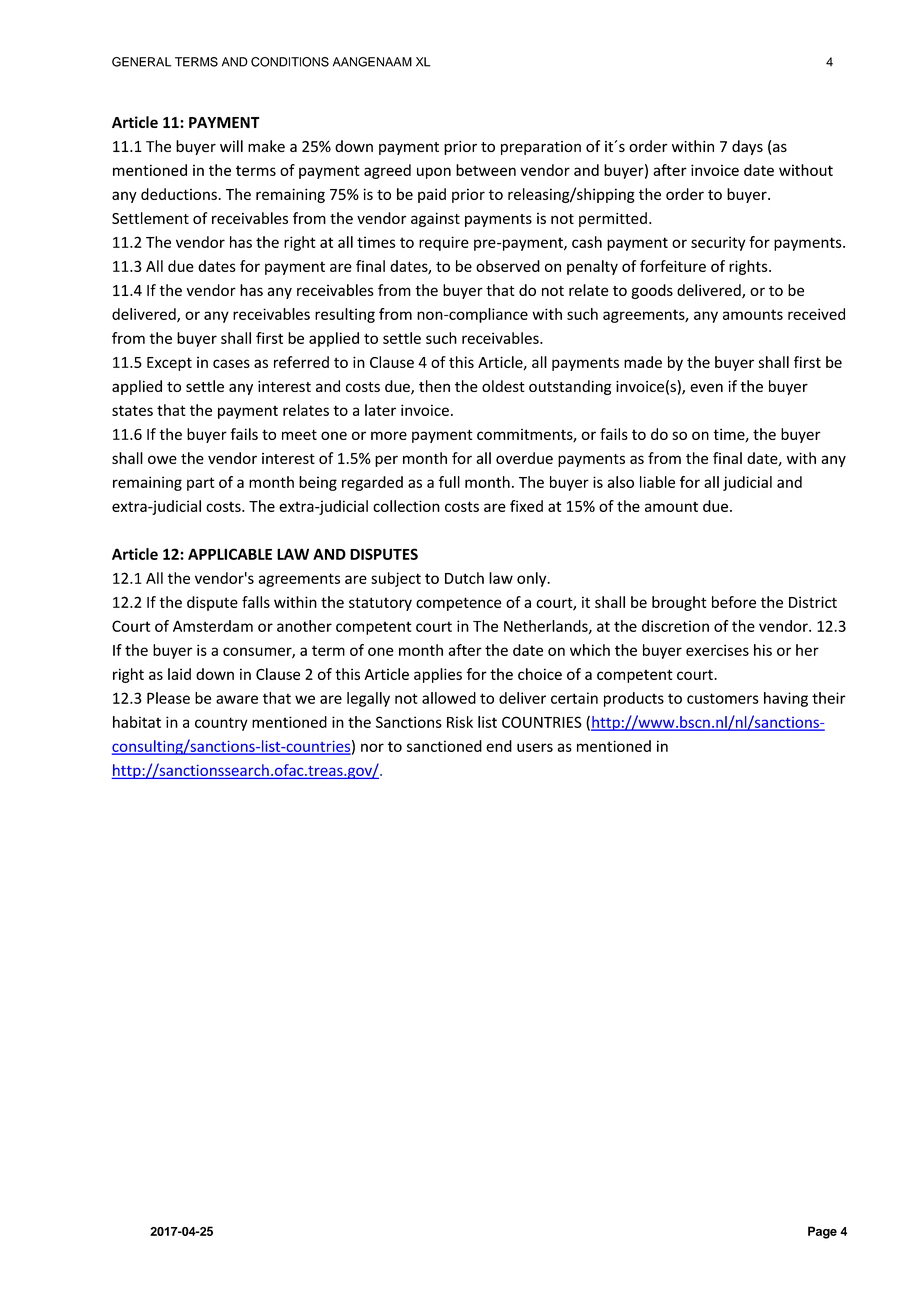 The width and height of the page is (924, 1308). What do you see at coordinates (657, 482) in the page?
I see `liable` at bounding box center [657, 482].
